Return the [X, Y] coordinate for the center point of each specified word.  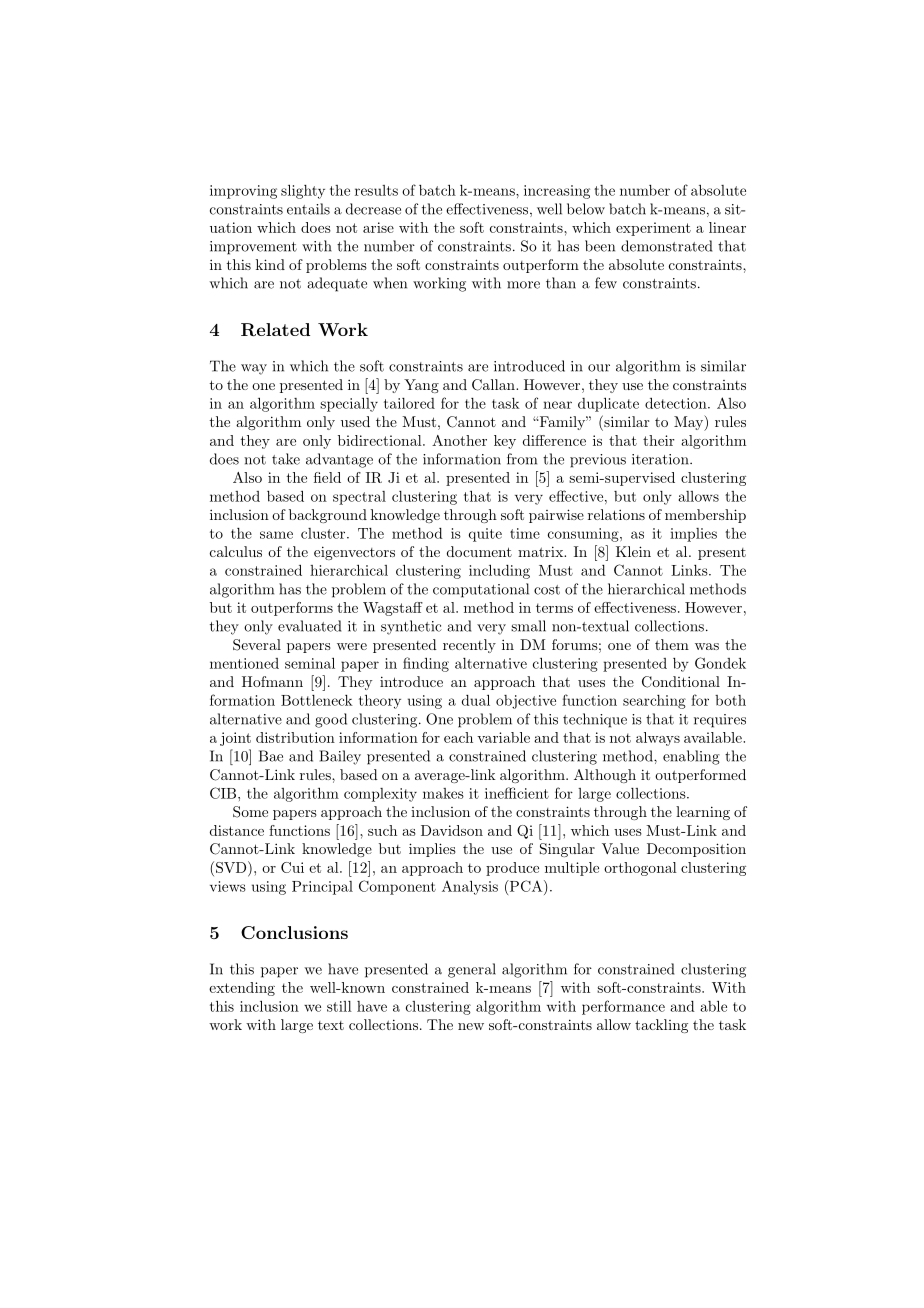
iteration [661, 459]
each [458, 737]
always [658, 739]
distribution [295, 737]
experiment [653, 229]
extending [242, 989]
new [471, 1026]
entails [308, 209]
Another [459, 440]
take [286, 459]
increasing [557, 192]
